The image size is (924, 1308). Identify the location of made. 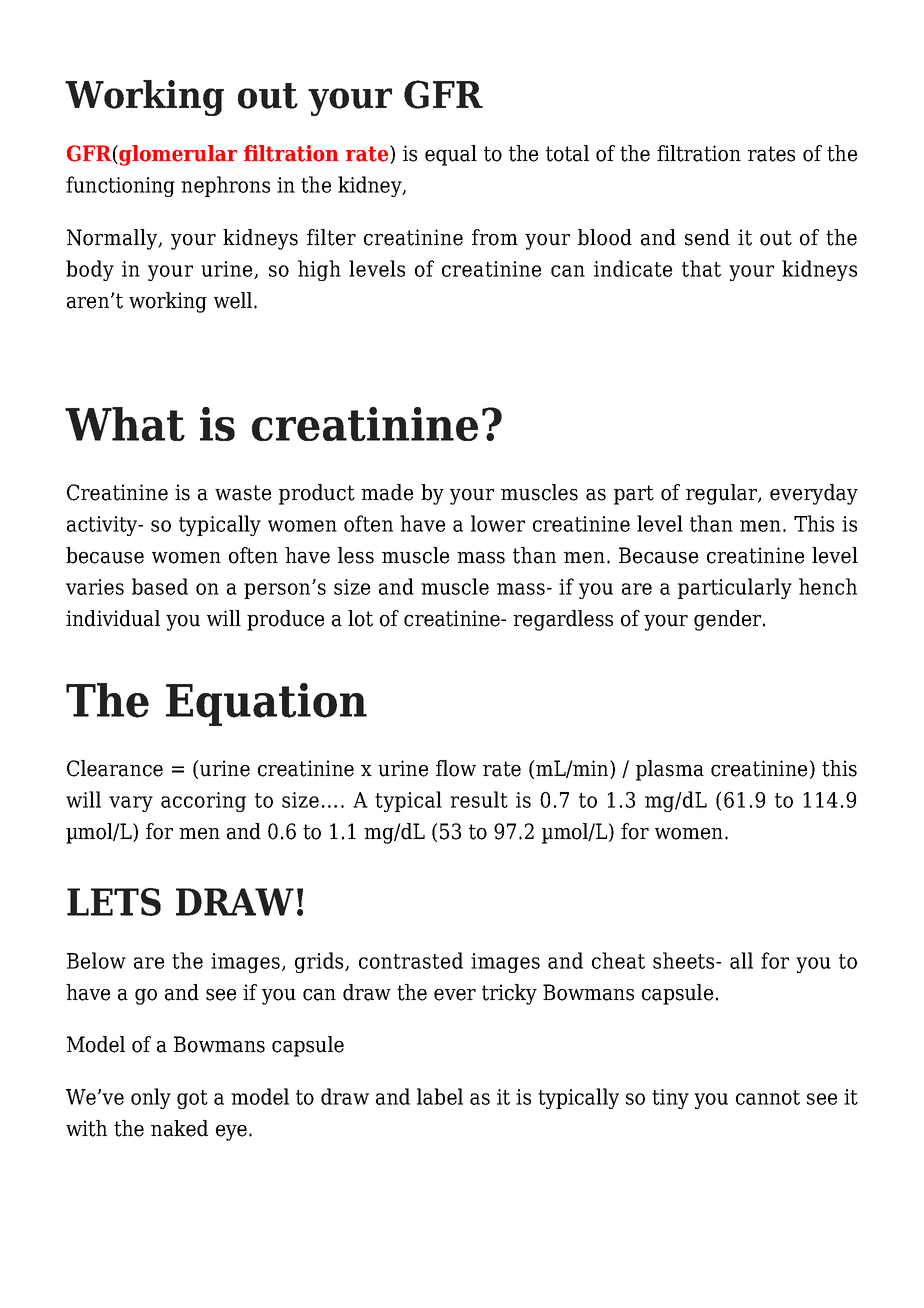
(387, 492).
